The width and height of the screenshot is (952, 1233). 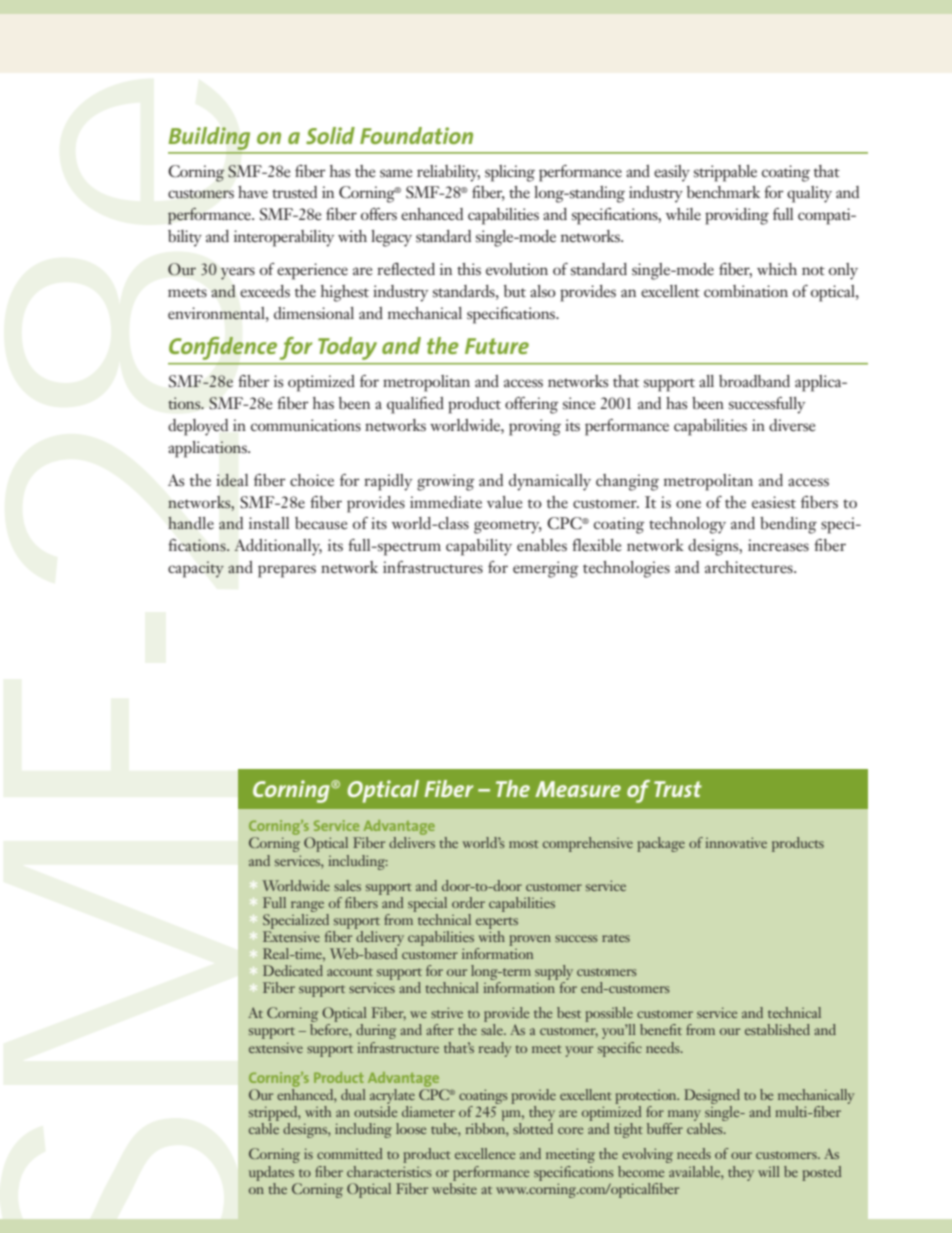 I want to click on innovative, so click(x=736, y=842).
